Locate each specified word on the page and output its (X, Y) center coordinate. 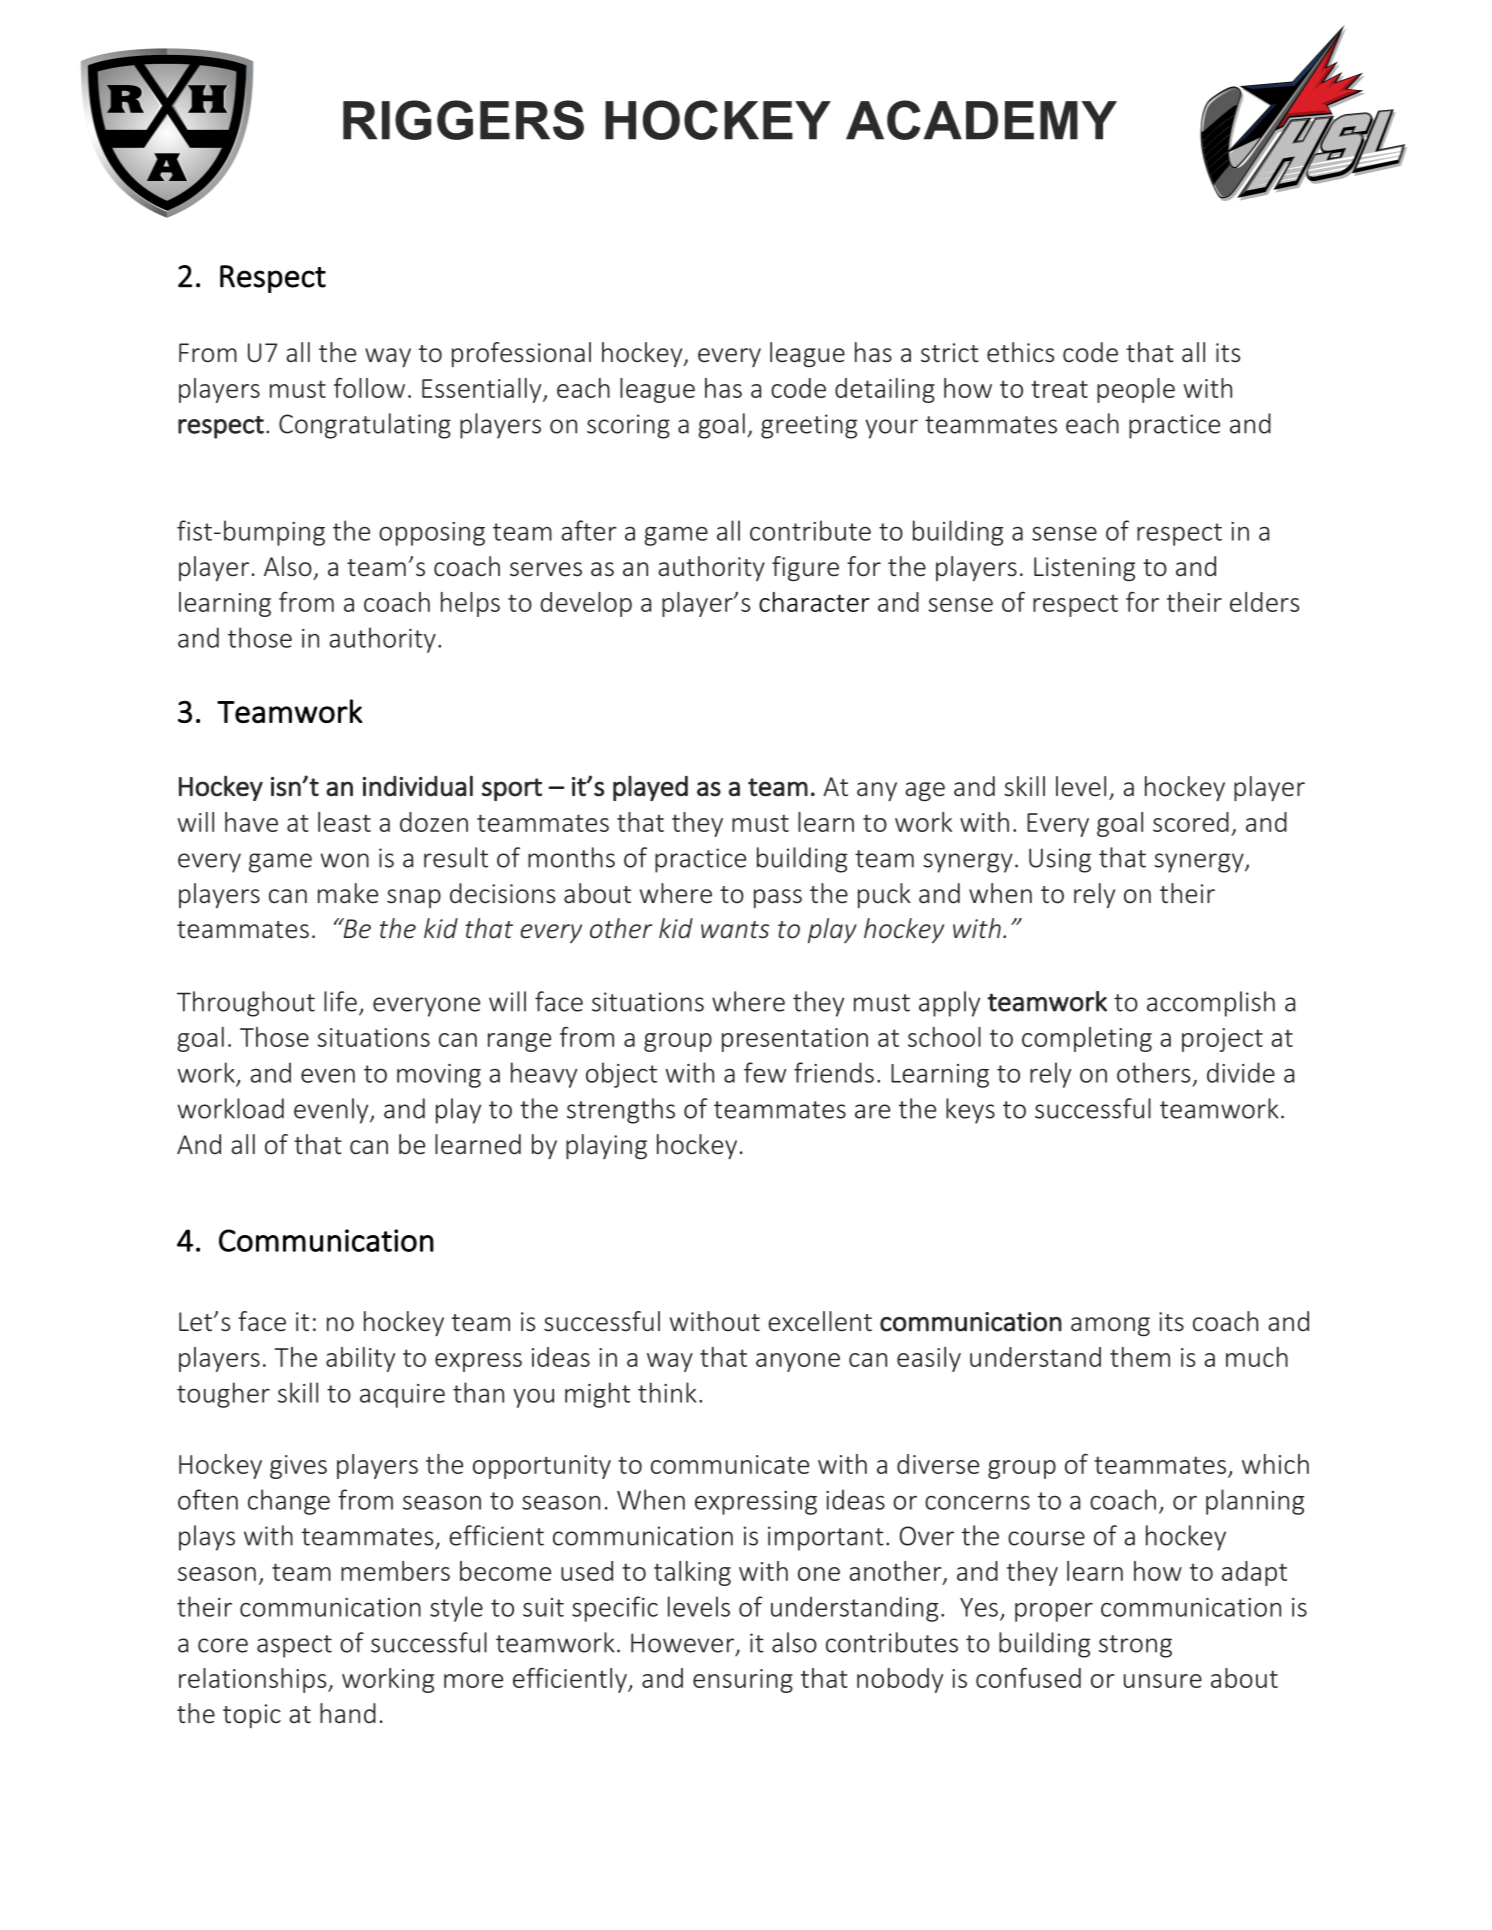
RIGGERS (463, 120)
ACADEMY (981, 120)
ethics (1020, 352)
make (348, 893)
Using (1060, 860)
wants (735, 930)
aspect (294, 1646)
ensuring (743, 1681)
